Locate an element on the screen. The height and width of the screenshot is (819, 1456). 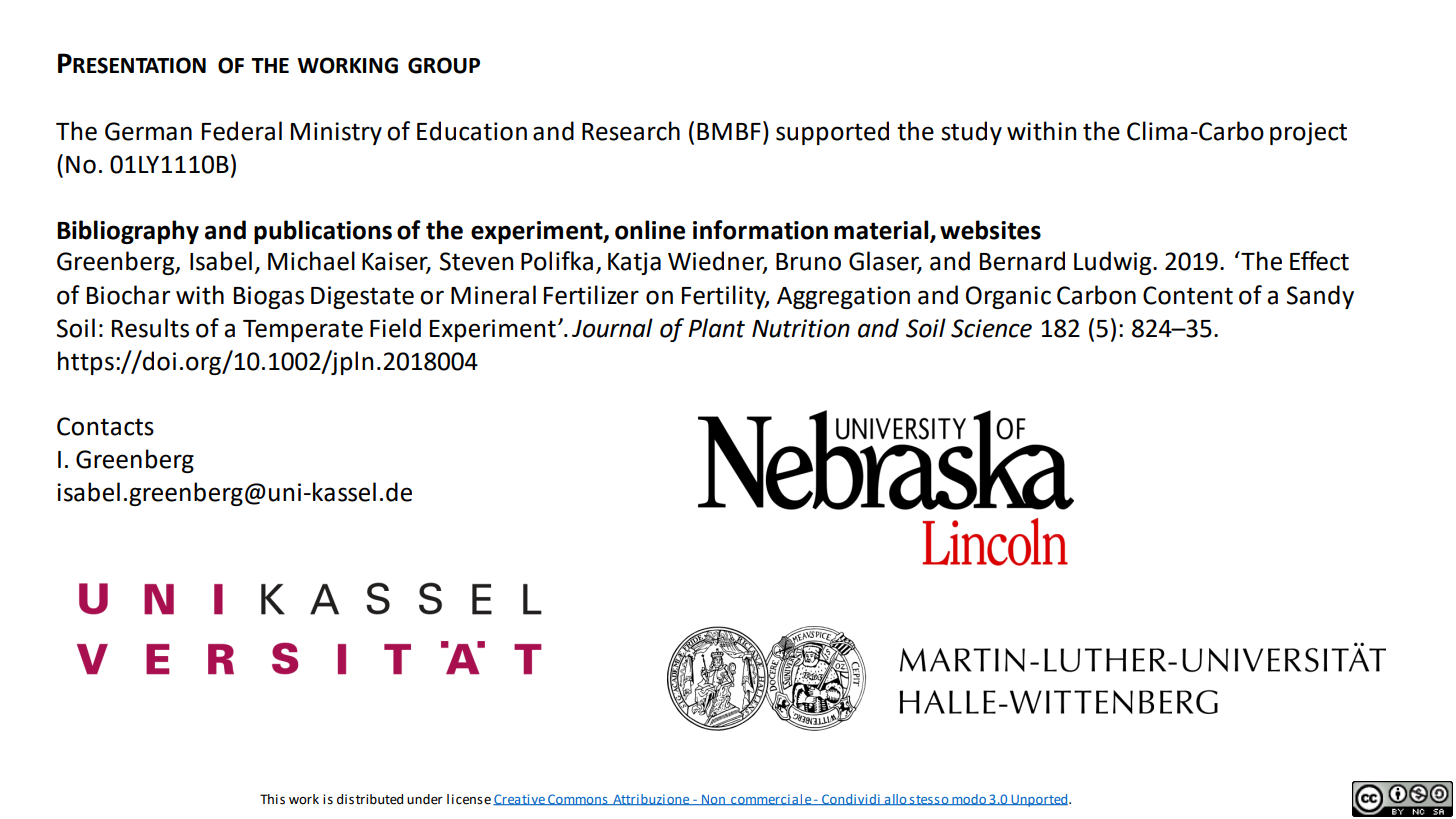
Research is located at coordinates (631, 131).
